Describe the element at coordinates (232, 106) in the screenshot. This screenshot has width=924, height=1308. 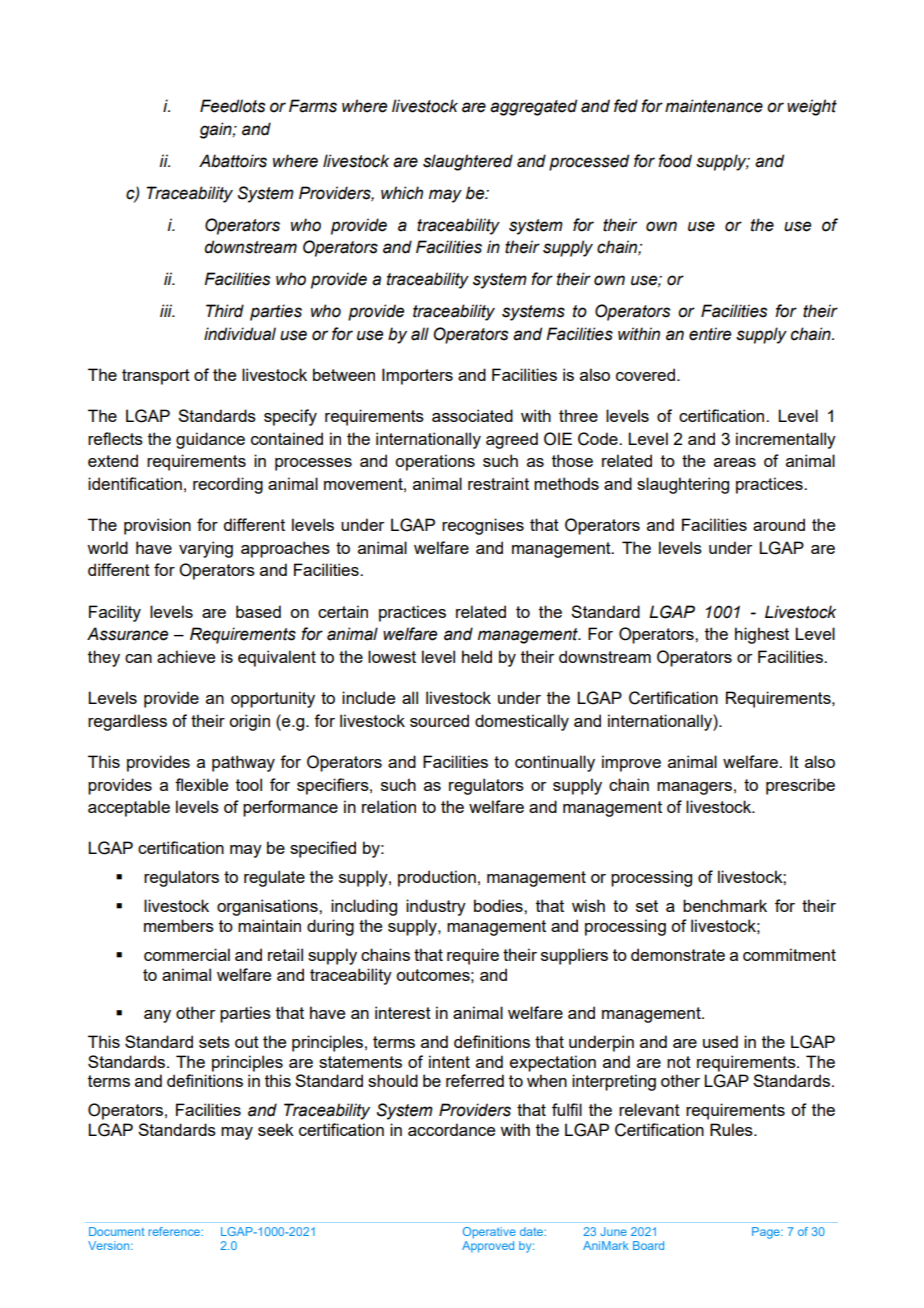
I see `Feedlots` at that location.
